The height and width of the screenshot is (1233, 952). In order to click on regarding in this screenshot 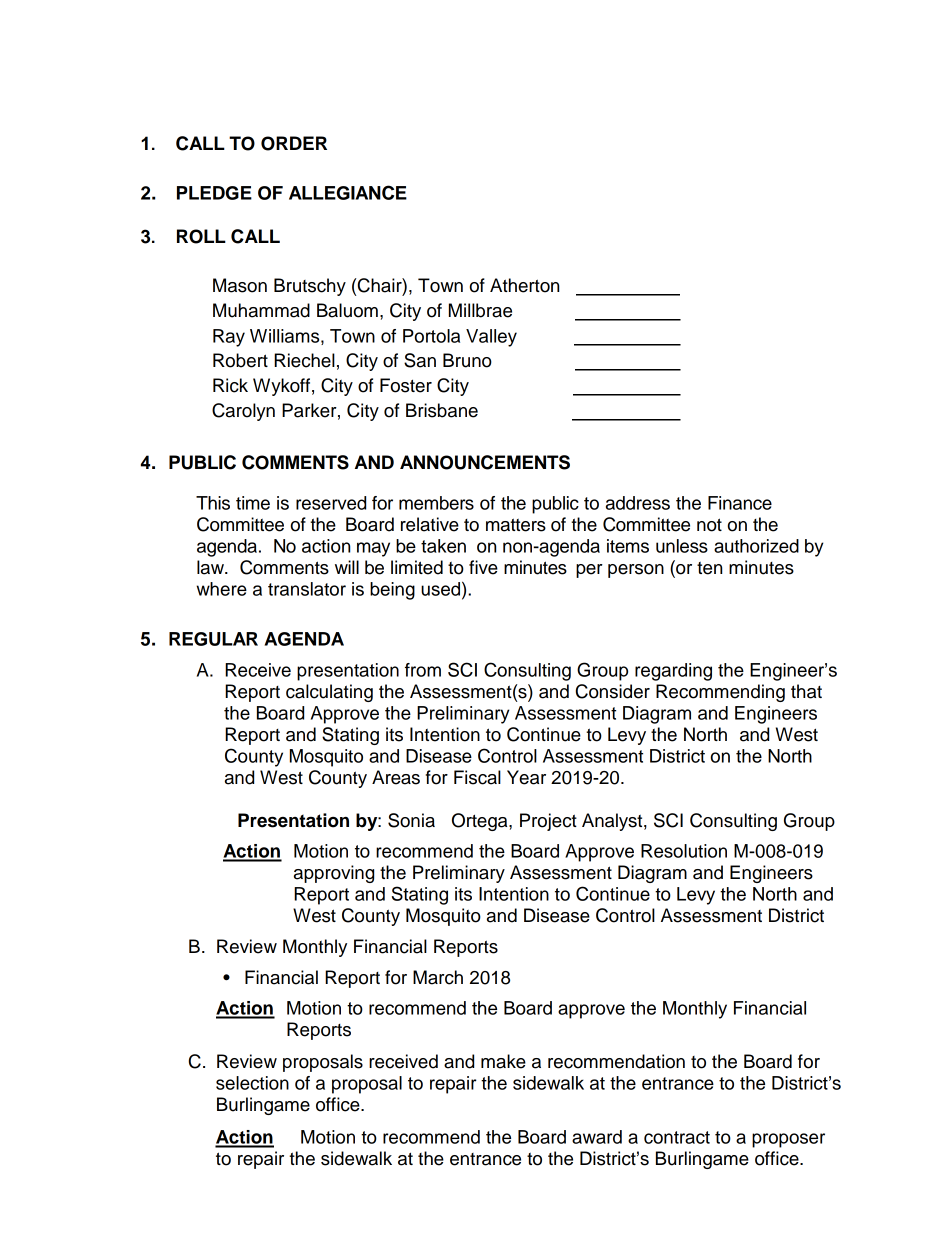, I will do `click(673, 672)`.
